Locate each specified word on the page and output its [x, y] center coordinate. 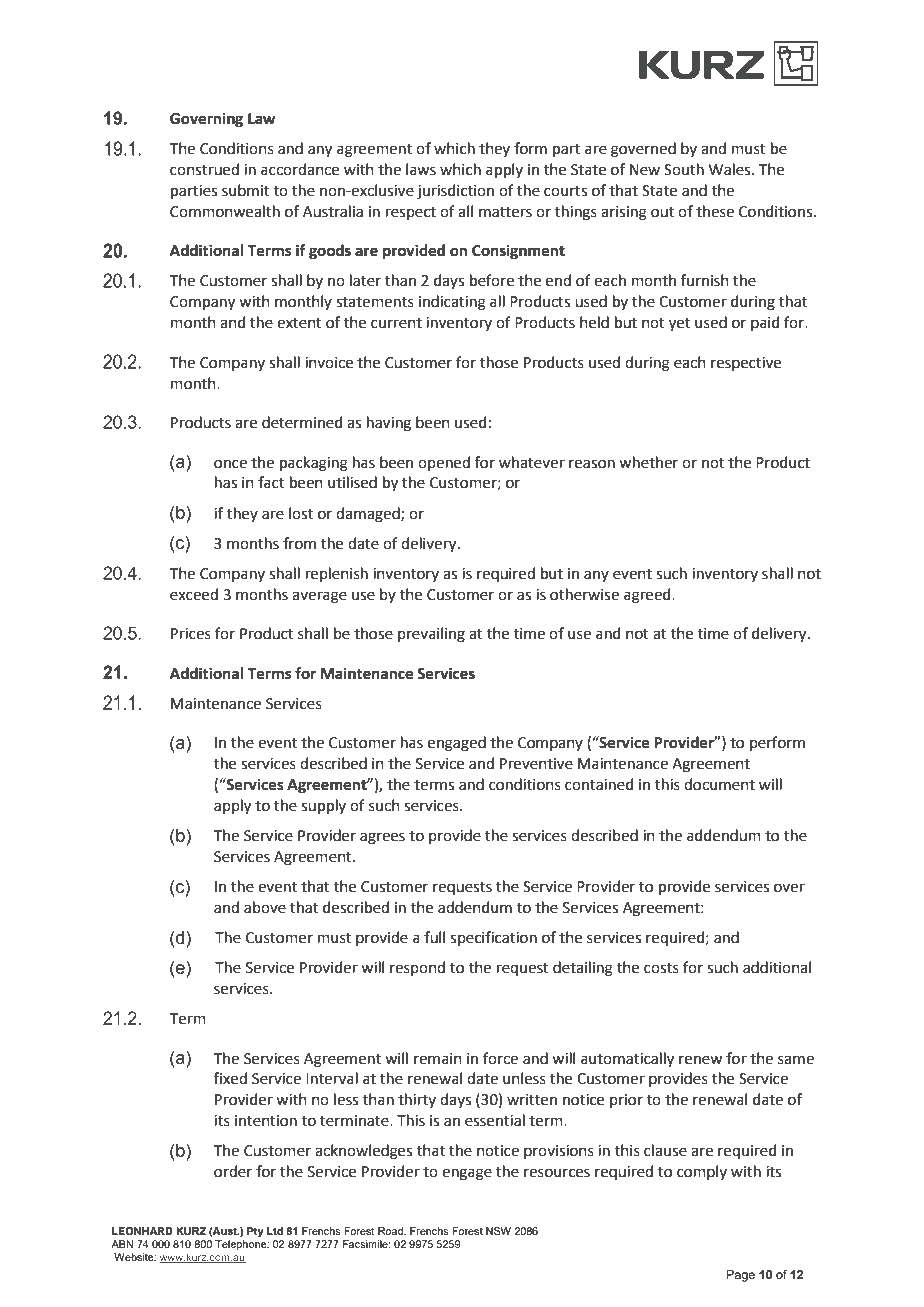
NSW [498, 1231]
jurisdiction [455, 192]
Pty [255, 1232]
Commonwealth [225, 211]
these [715, 211]
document [719, 784]
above [265, 907]
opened [444, 463]
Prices [191, 634]
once [230, 464]
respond [417, 968]
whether [648, 462]
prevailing [431, 635]
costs [661, 968]
